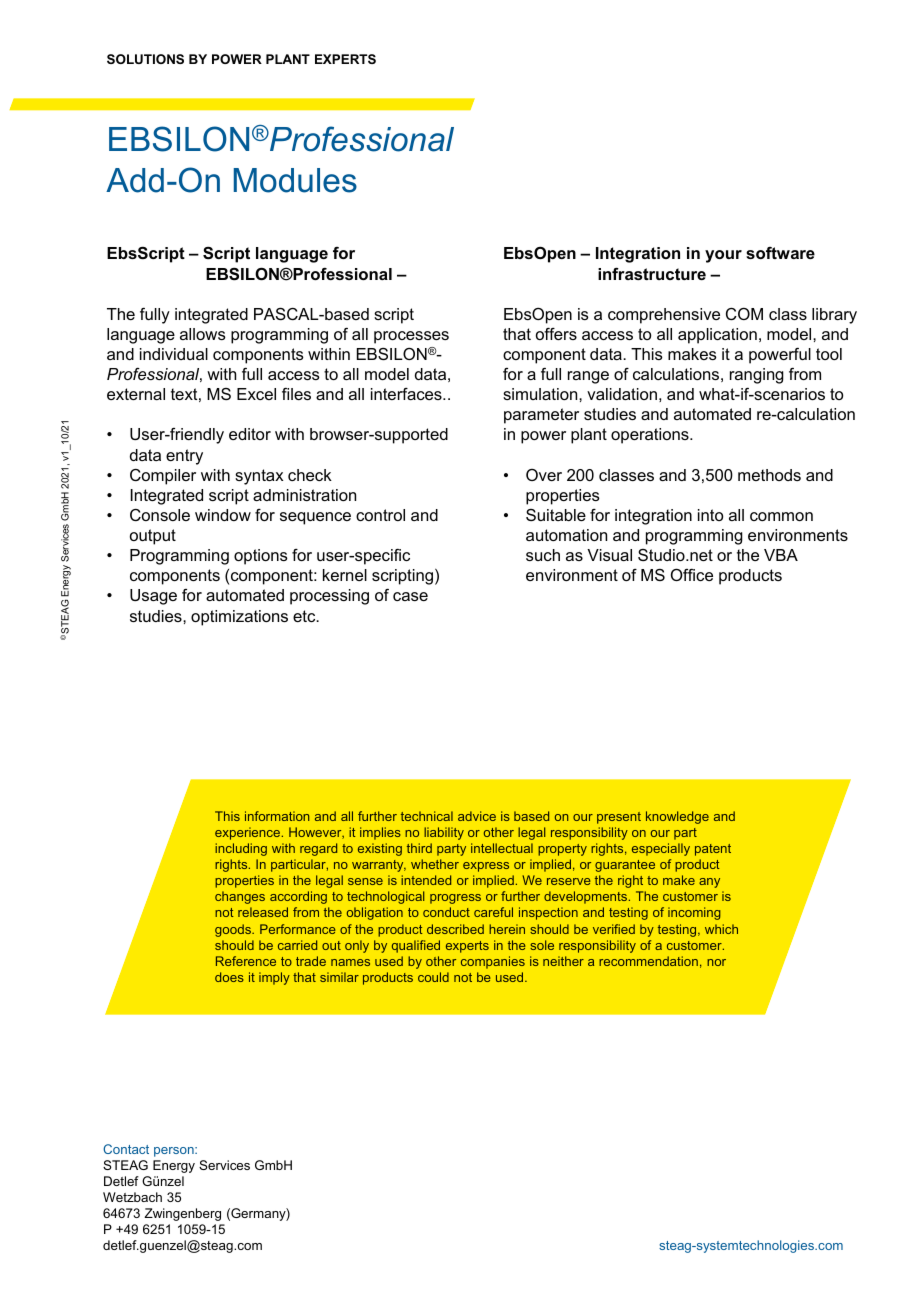  Describe the element at coordinates (433, 977) in the page. I see `could` at that location.
